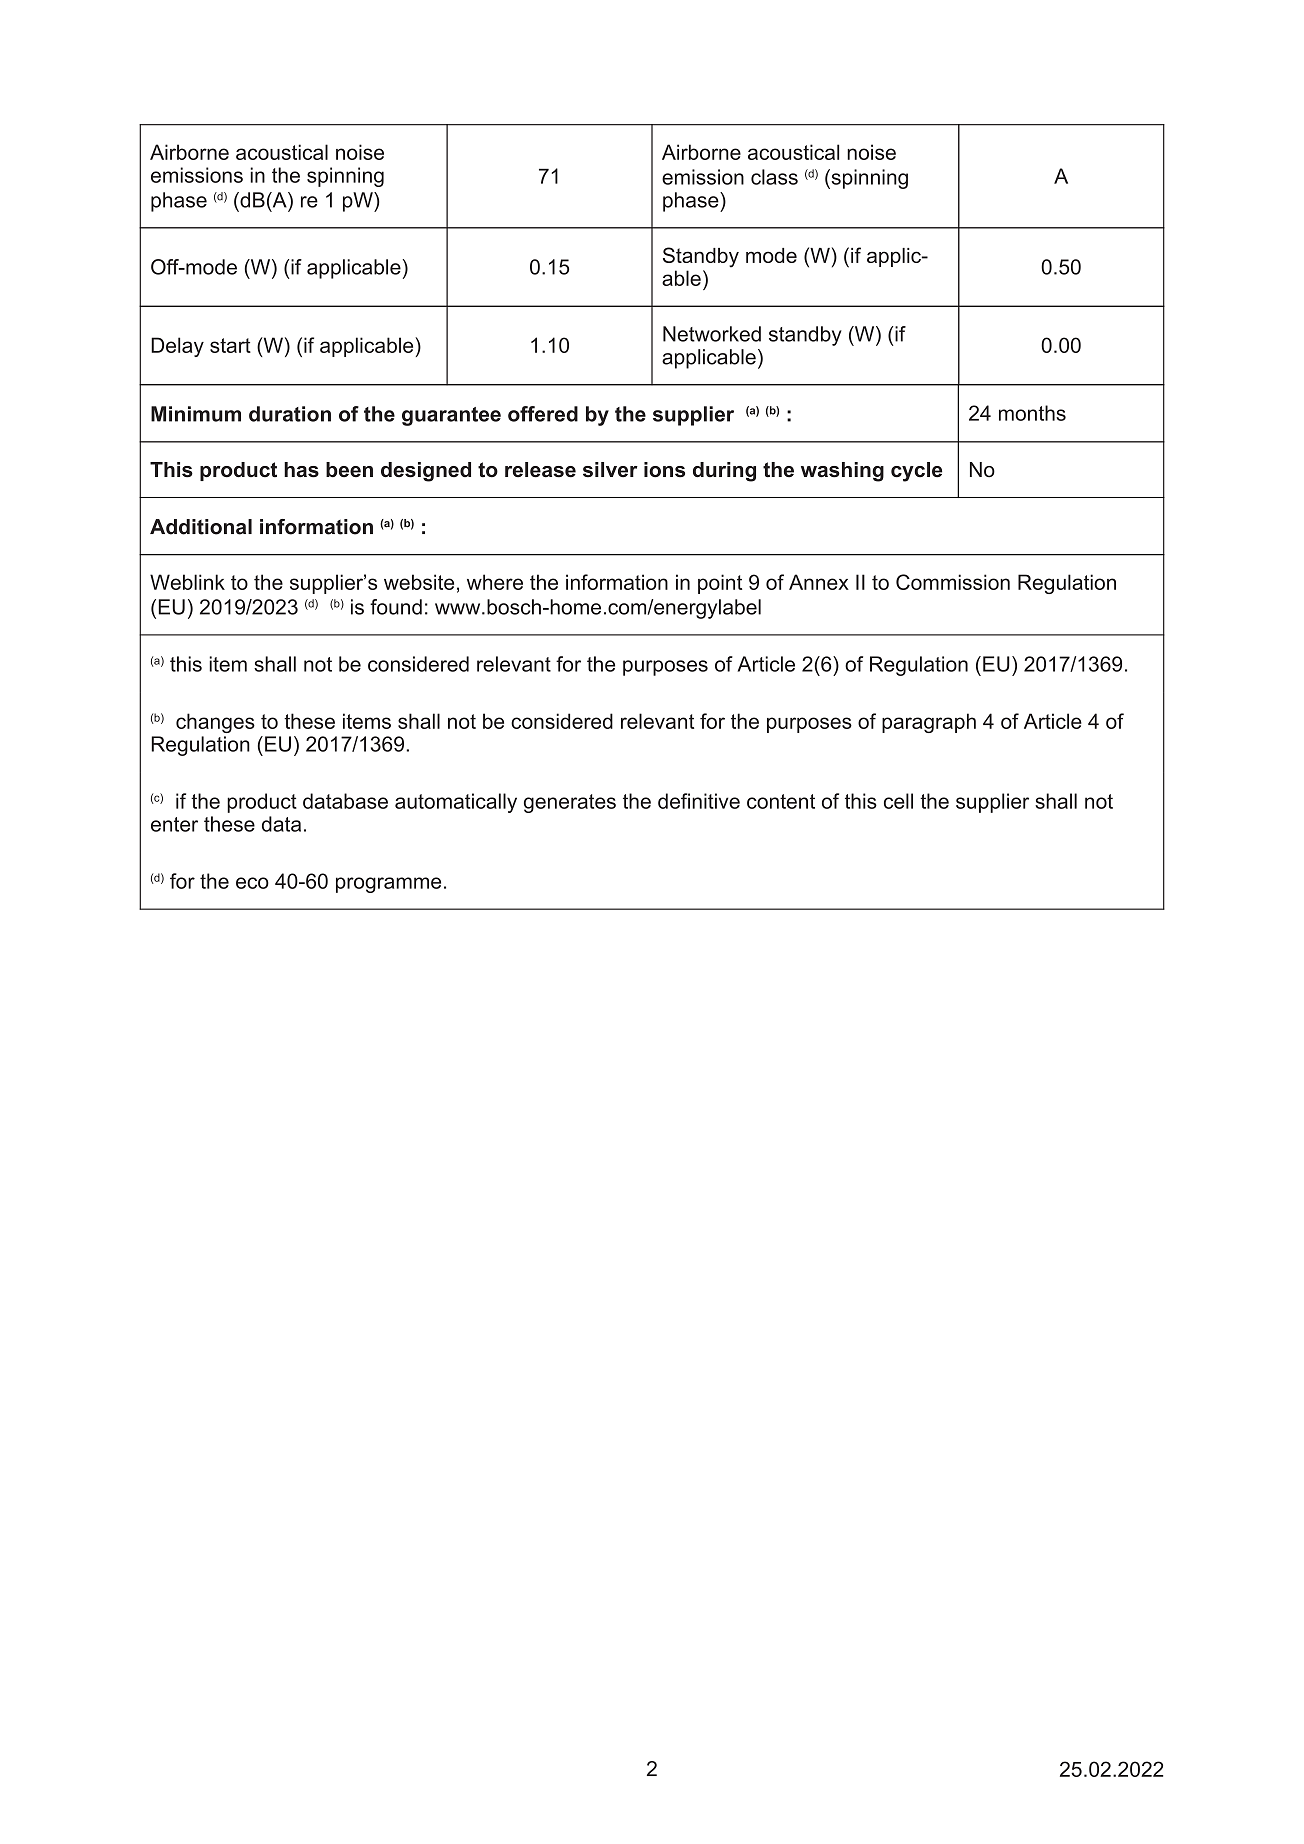 This screenshot has height=1844, width=1304. Describe the element at coordinates (570, 803) in the screenshot. I see `generates` at that location.
